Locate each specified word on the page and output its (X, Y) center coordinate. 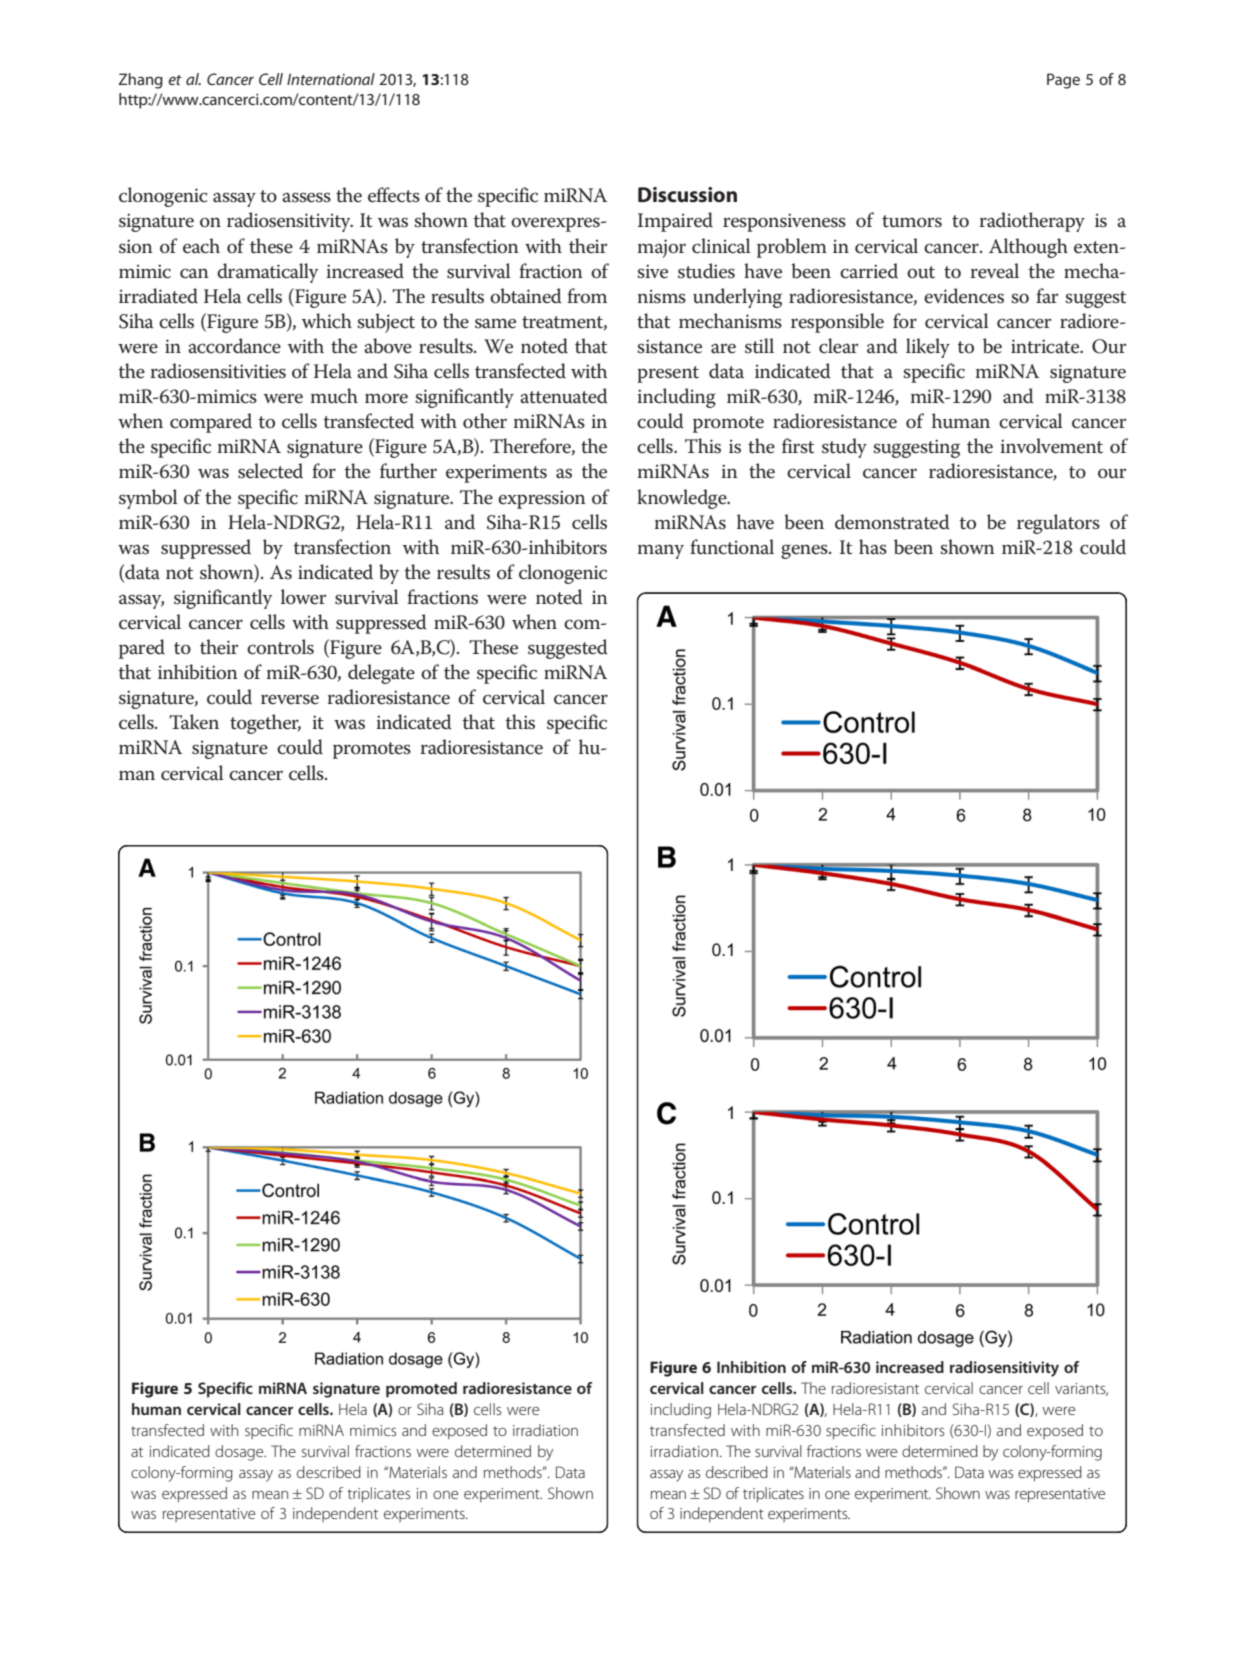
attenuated (563, 396)
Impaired (675, 222)
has (873, 547)
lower (304, 597)
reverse (290, 699)
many (661, 551)
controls (280, 647)
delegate (381, 674)
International (331, 79)
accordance (234, 346)
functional (732, 547)
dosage (240, 1453)
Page (1063, 81)
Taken (194, 722)
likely (928, 348)
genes (805, 551)
